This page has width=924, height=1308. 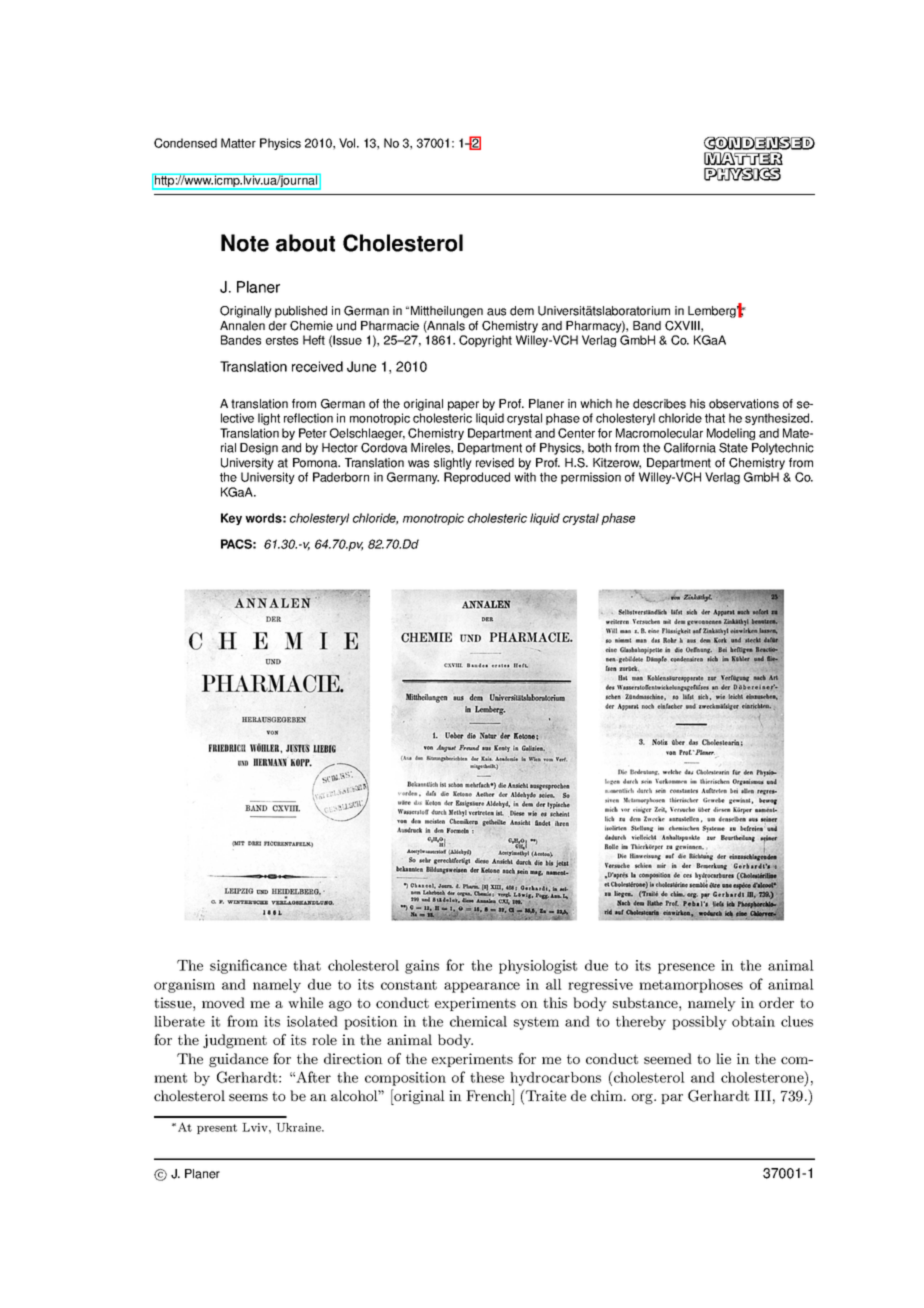 What do you see at coordinates (238, 143) in the page?
I see `Matter` at bounding box center [238, 143].
